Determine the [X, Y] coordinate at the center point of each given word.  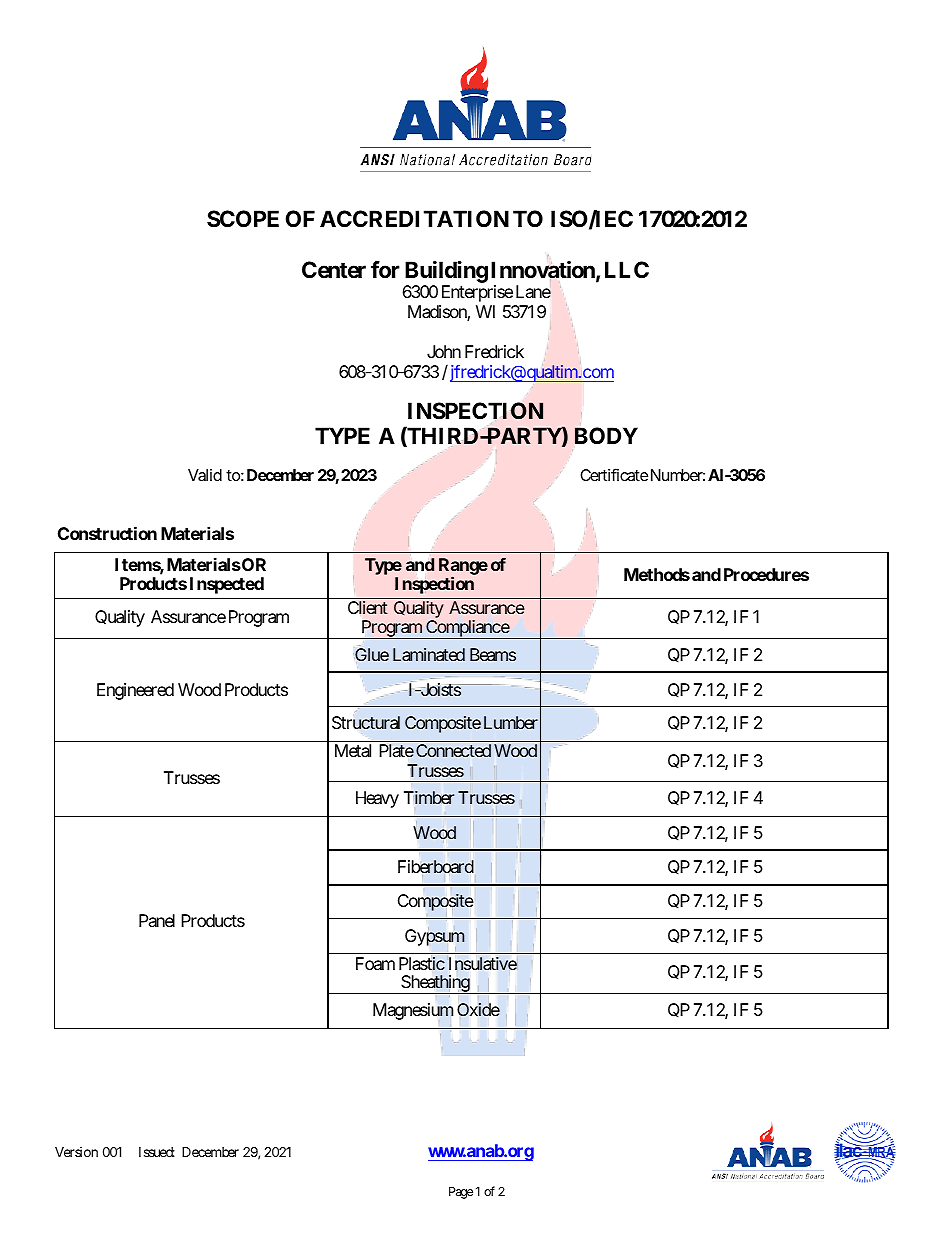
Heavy [377, 799]
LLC [627, 269]
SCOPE [243, 219]
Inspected [227, 585]
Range [463, 568]
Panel [157, 920]
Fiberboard [436, 866]
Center [334, 270]
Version [76, 1152]
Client [368, 607]
